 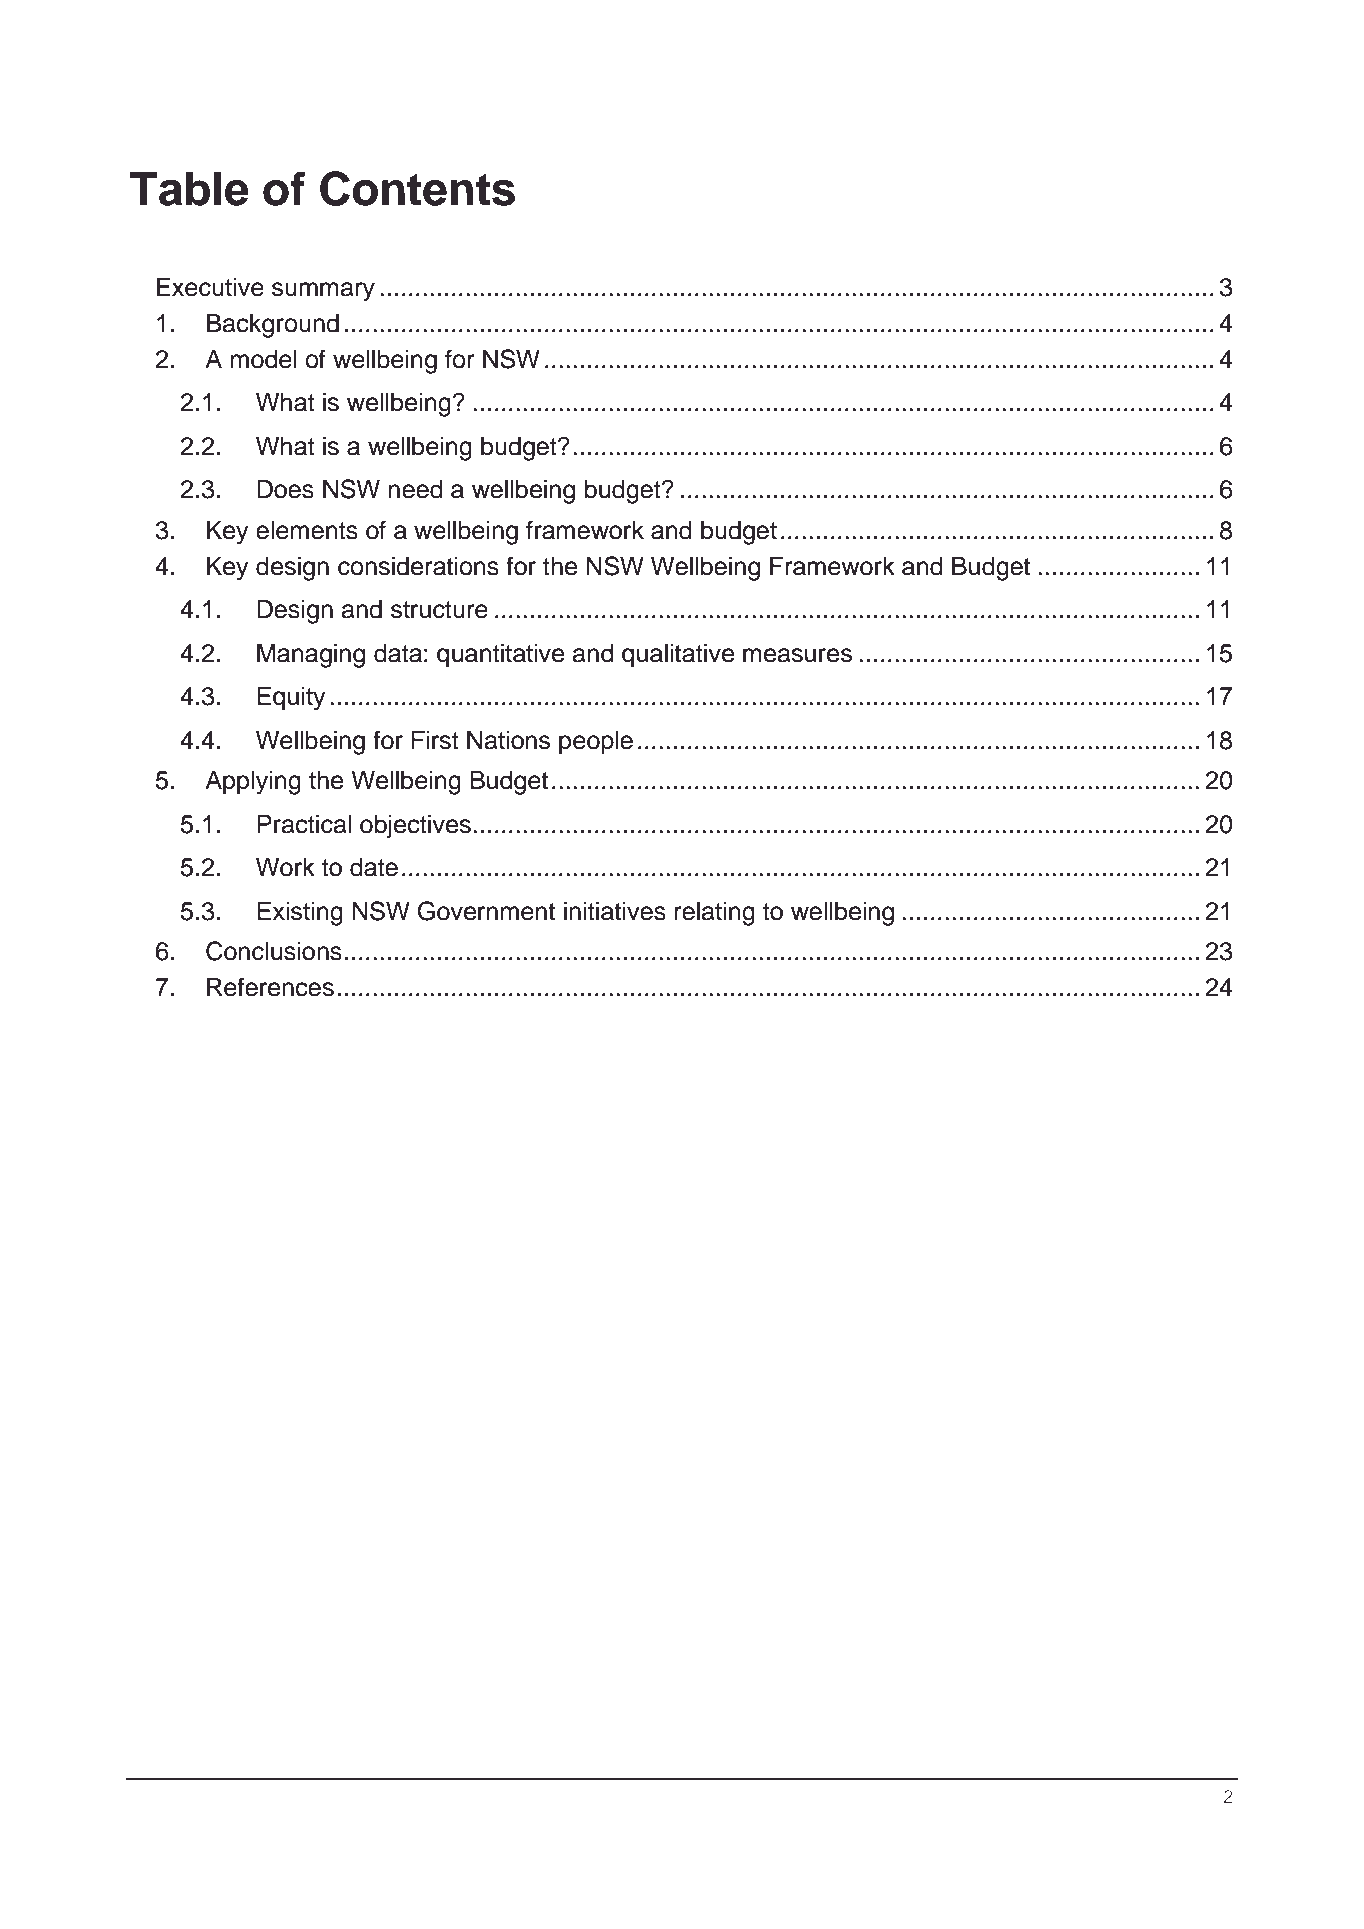 I want to click on considerations, so click(x=418, y=566).
